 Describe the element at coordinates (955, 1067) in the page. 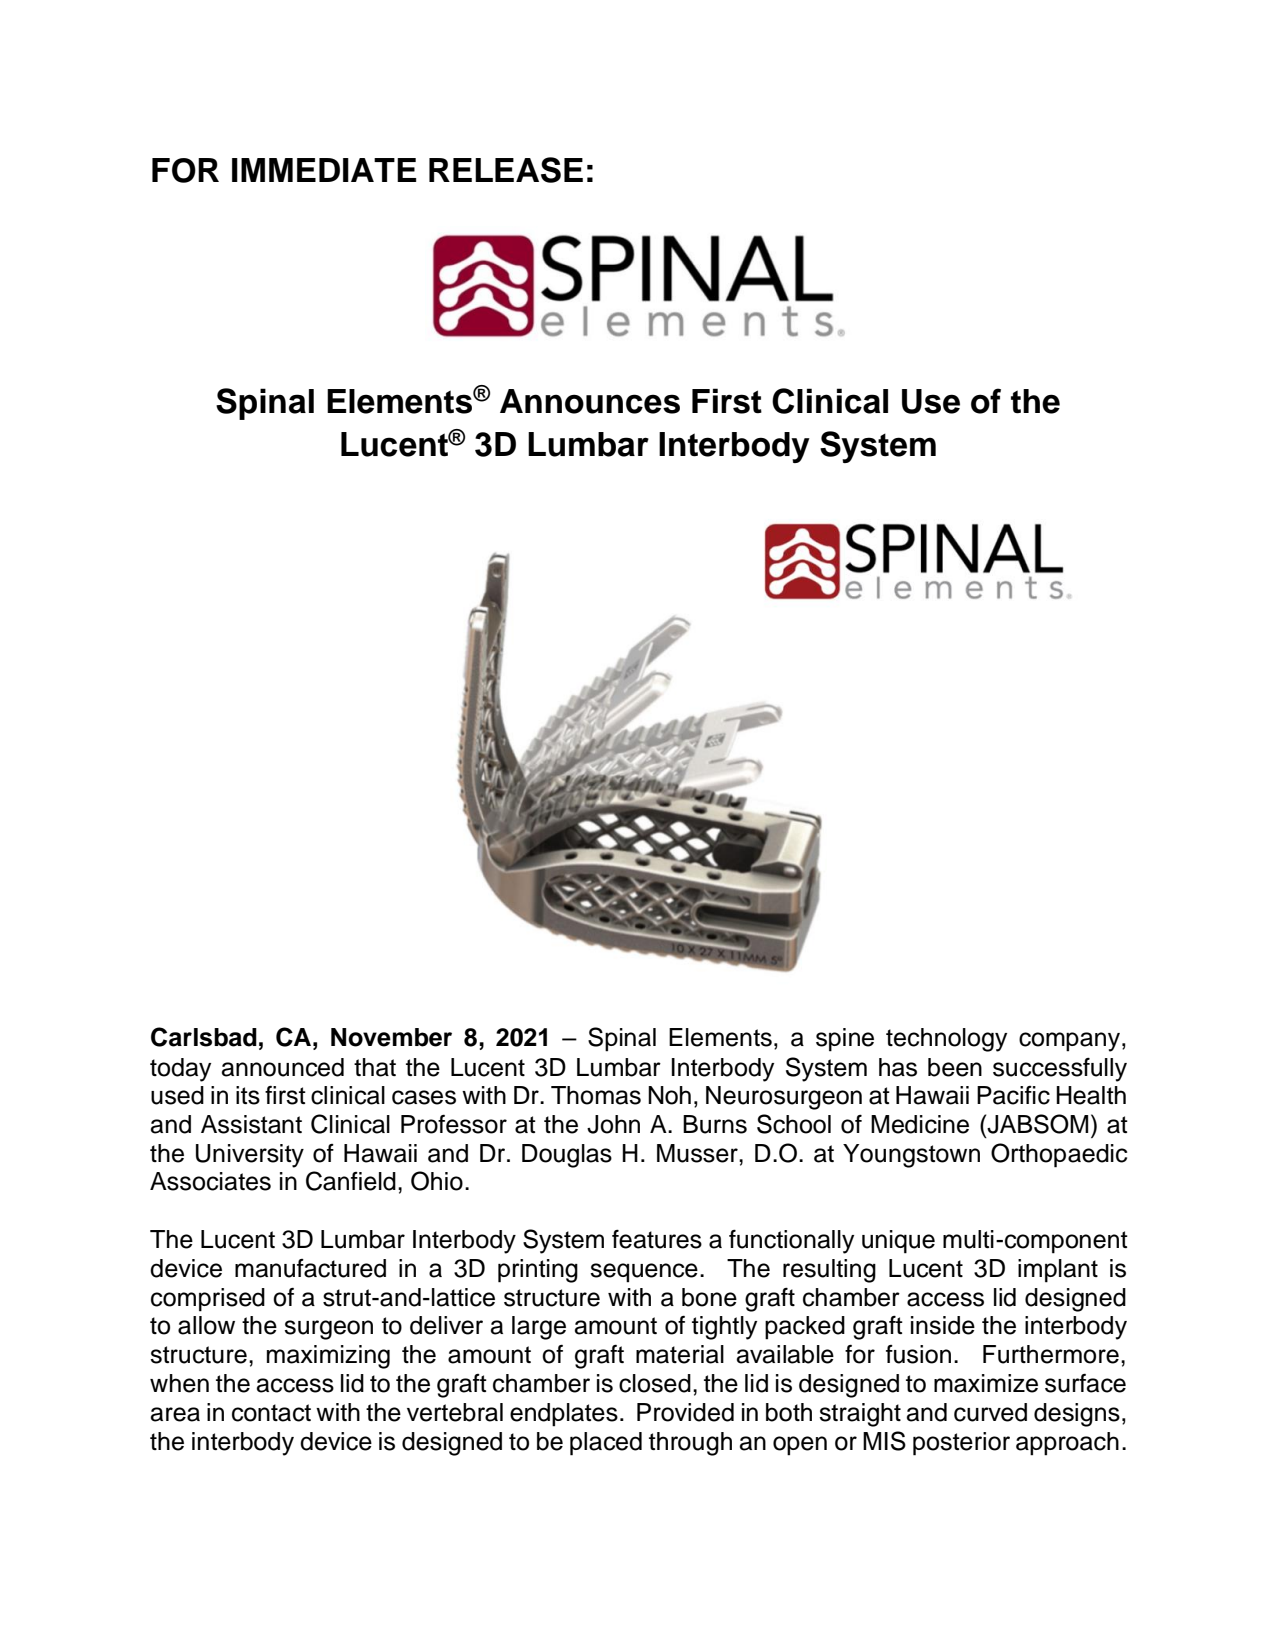

I see `been` at that location.
